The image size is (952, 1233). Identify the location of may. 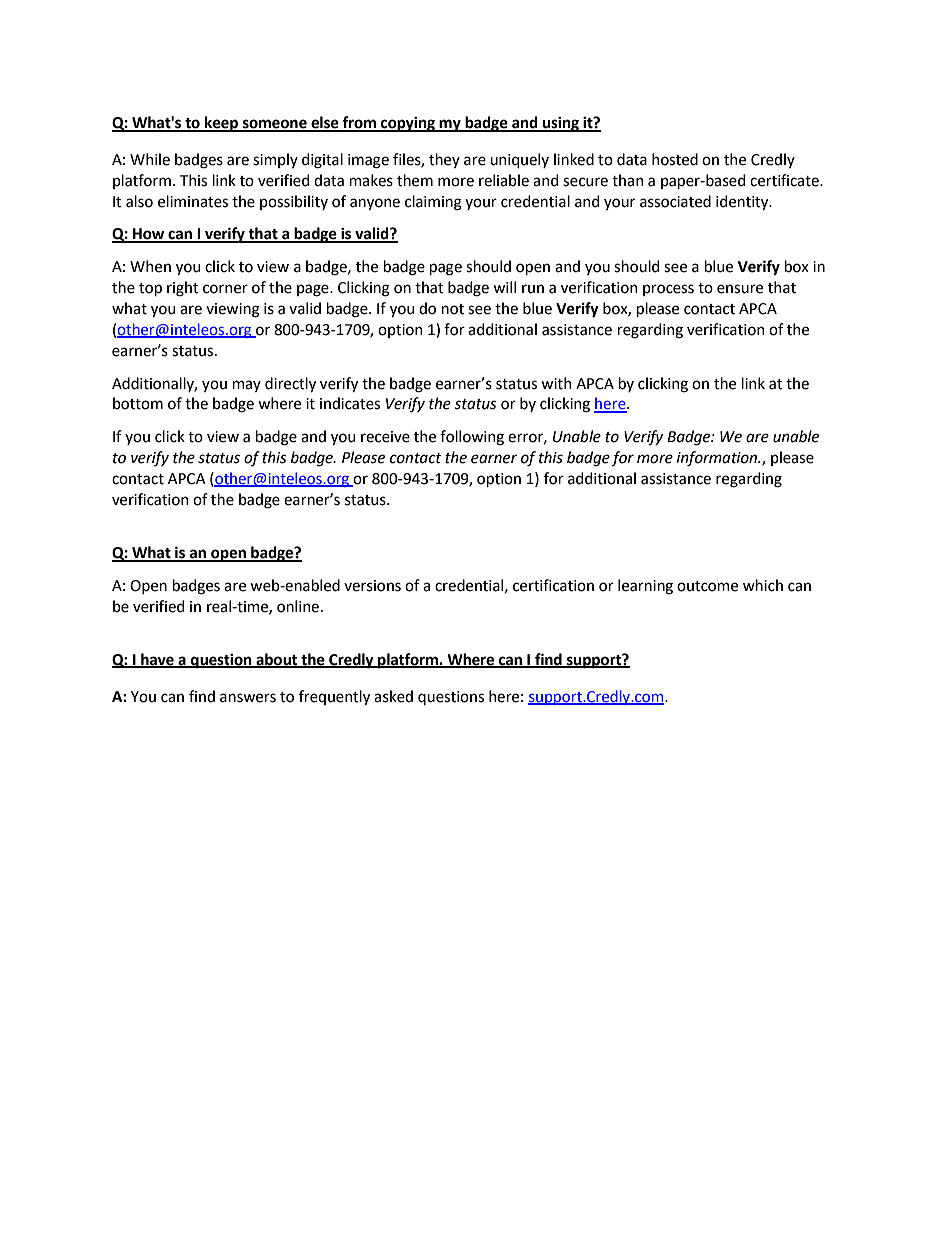
(247, 386).
